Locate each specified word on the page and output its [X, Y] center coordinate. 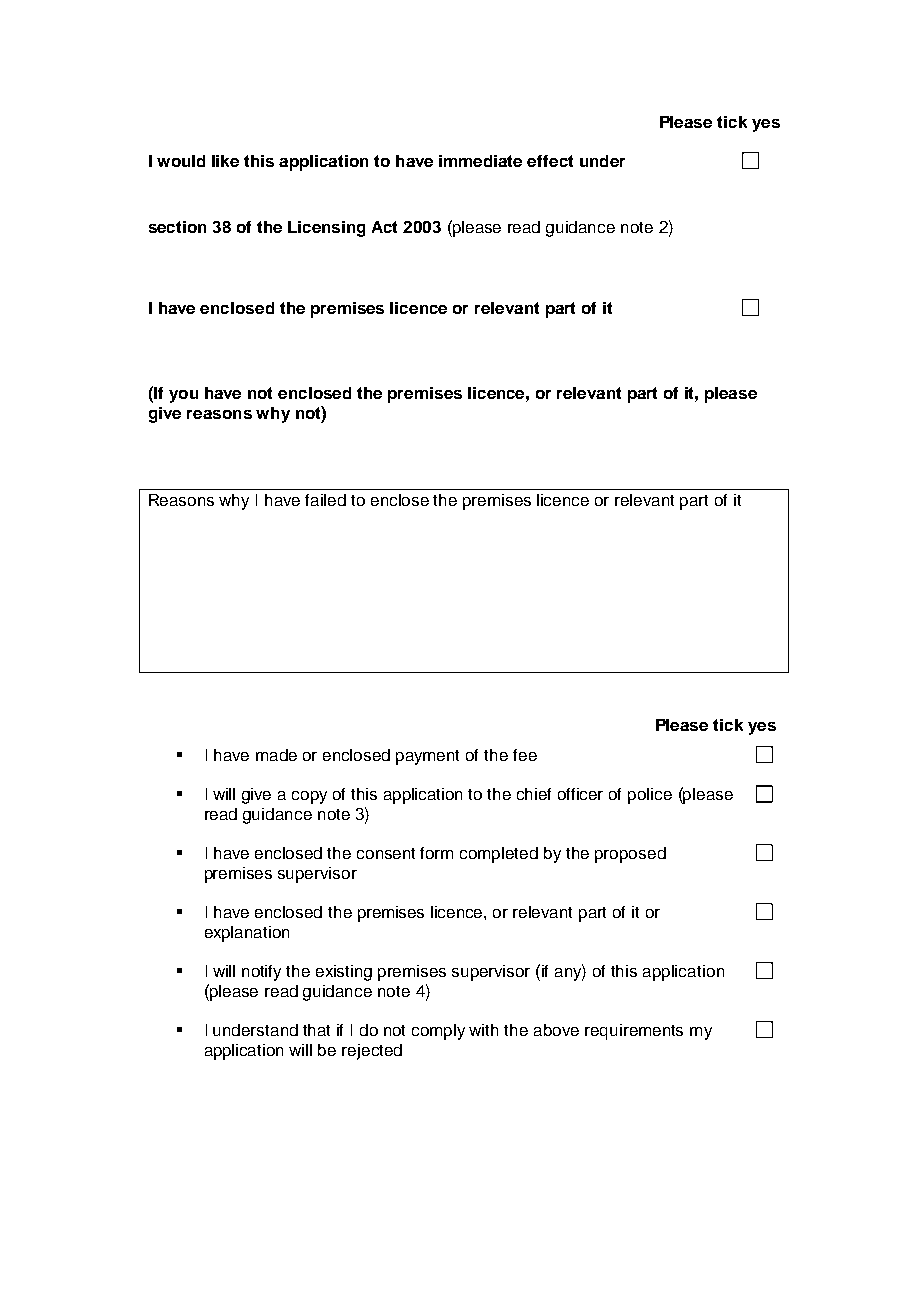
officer [580, 794]
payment [427, 757]
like [225, 161]
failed [325, 500]
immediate [480, 161]
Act [384, 227]
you [183, 396]
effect [550, 161]
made [276, 755]
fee [525, 755]
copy [309, 797]
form [436, 853]
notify [261, 973]
